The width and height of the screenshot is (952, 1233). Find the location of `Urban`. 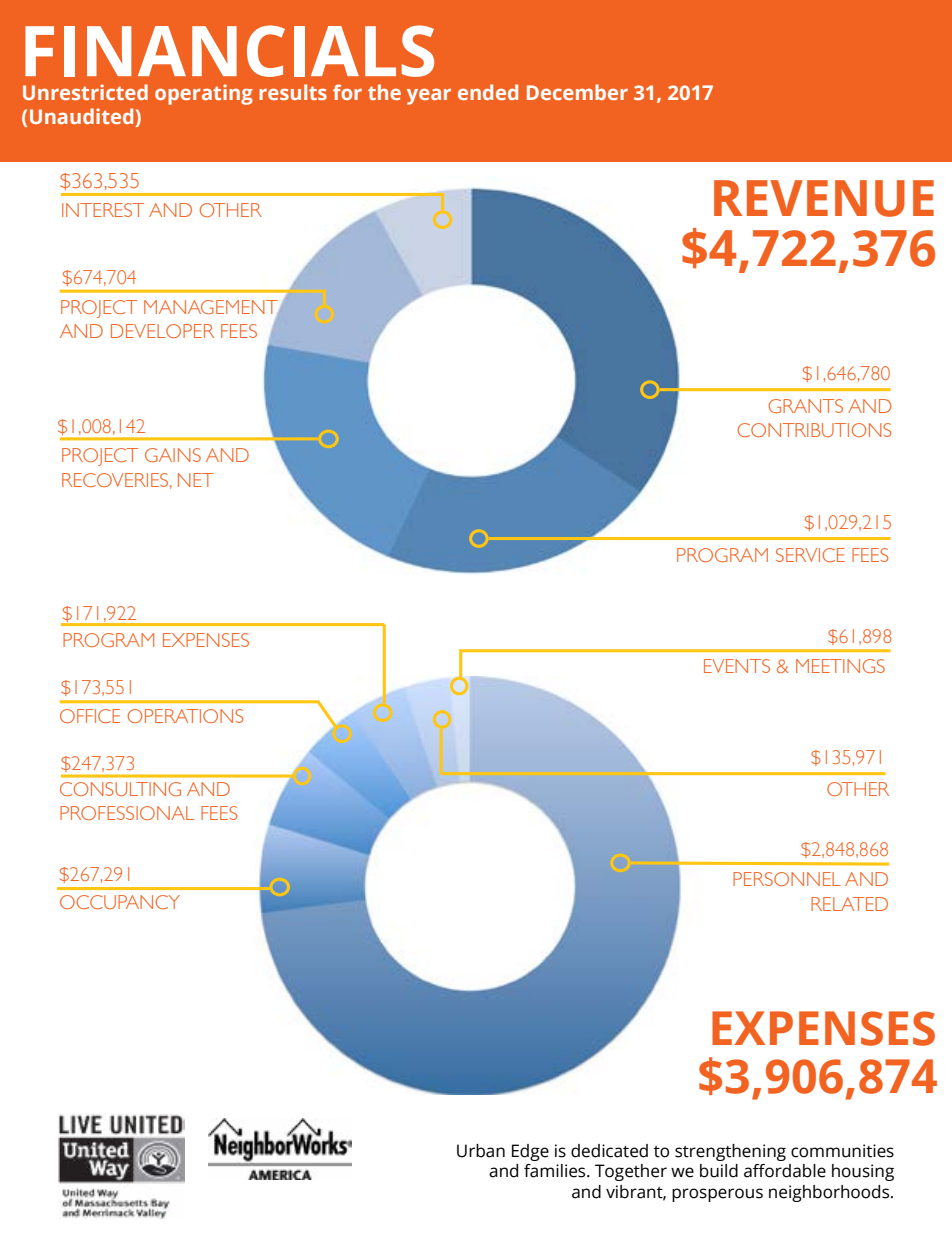

Urban is located at coordinates (481, 1151).
